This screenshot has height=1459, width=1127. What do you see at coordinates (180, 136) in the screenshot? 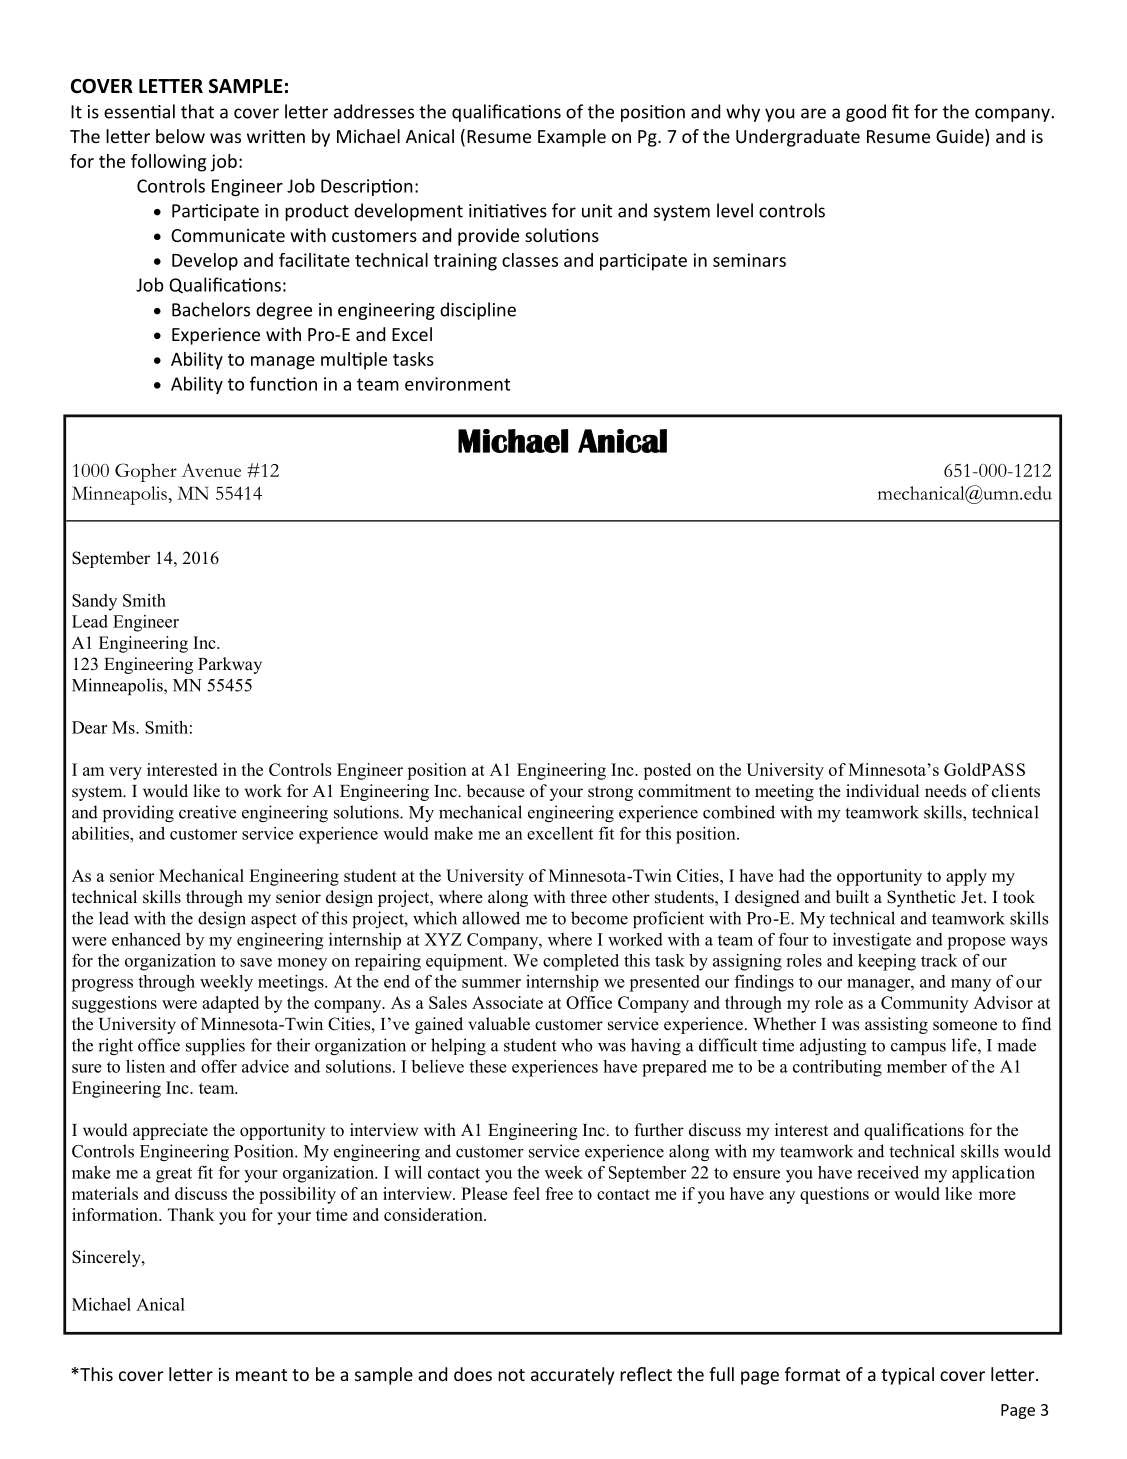
I see `below` at bounding box center [180, 136].
